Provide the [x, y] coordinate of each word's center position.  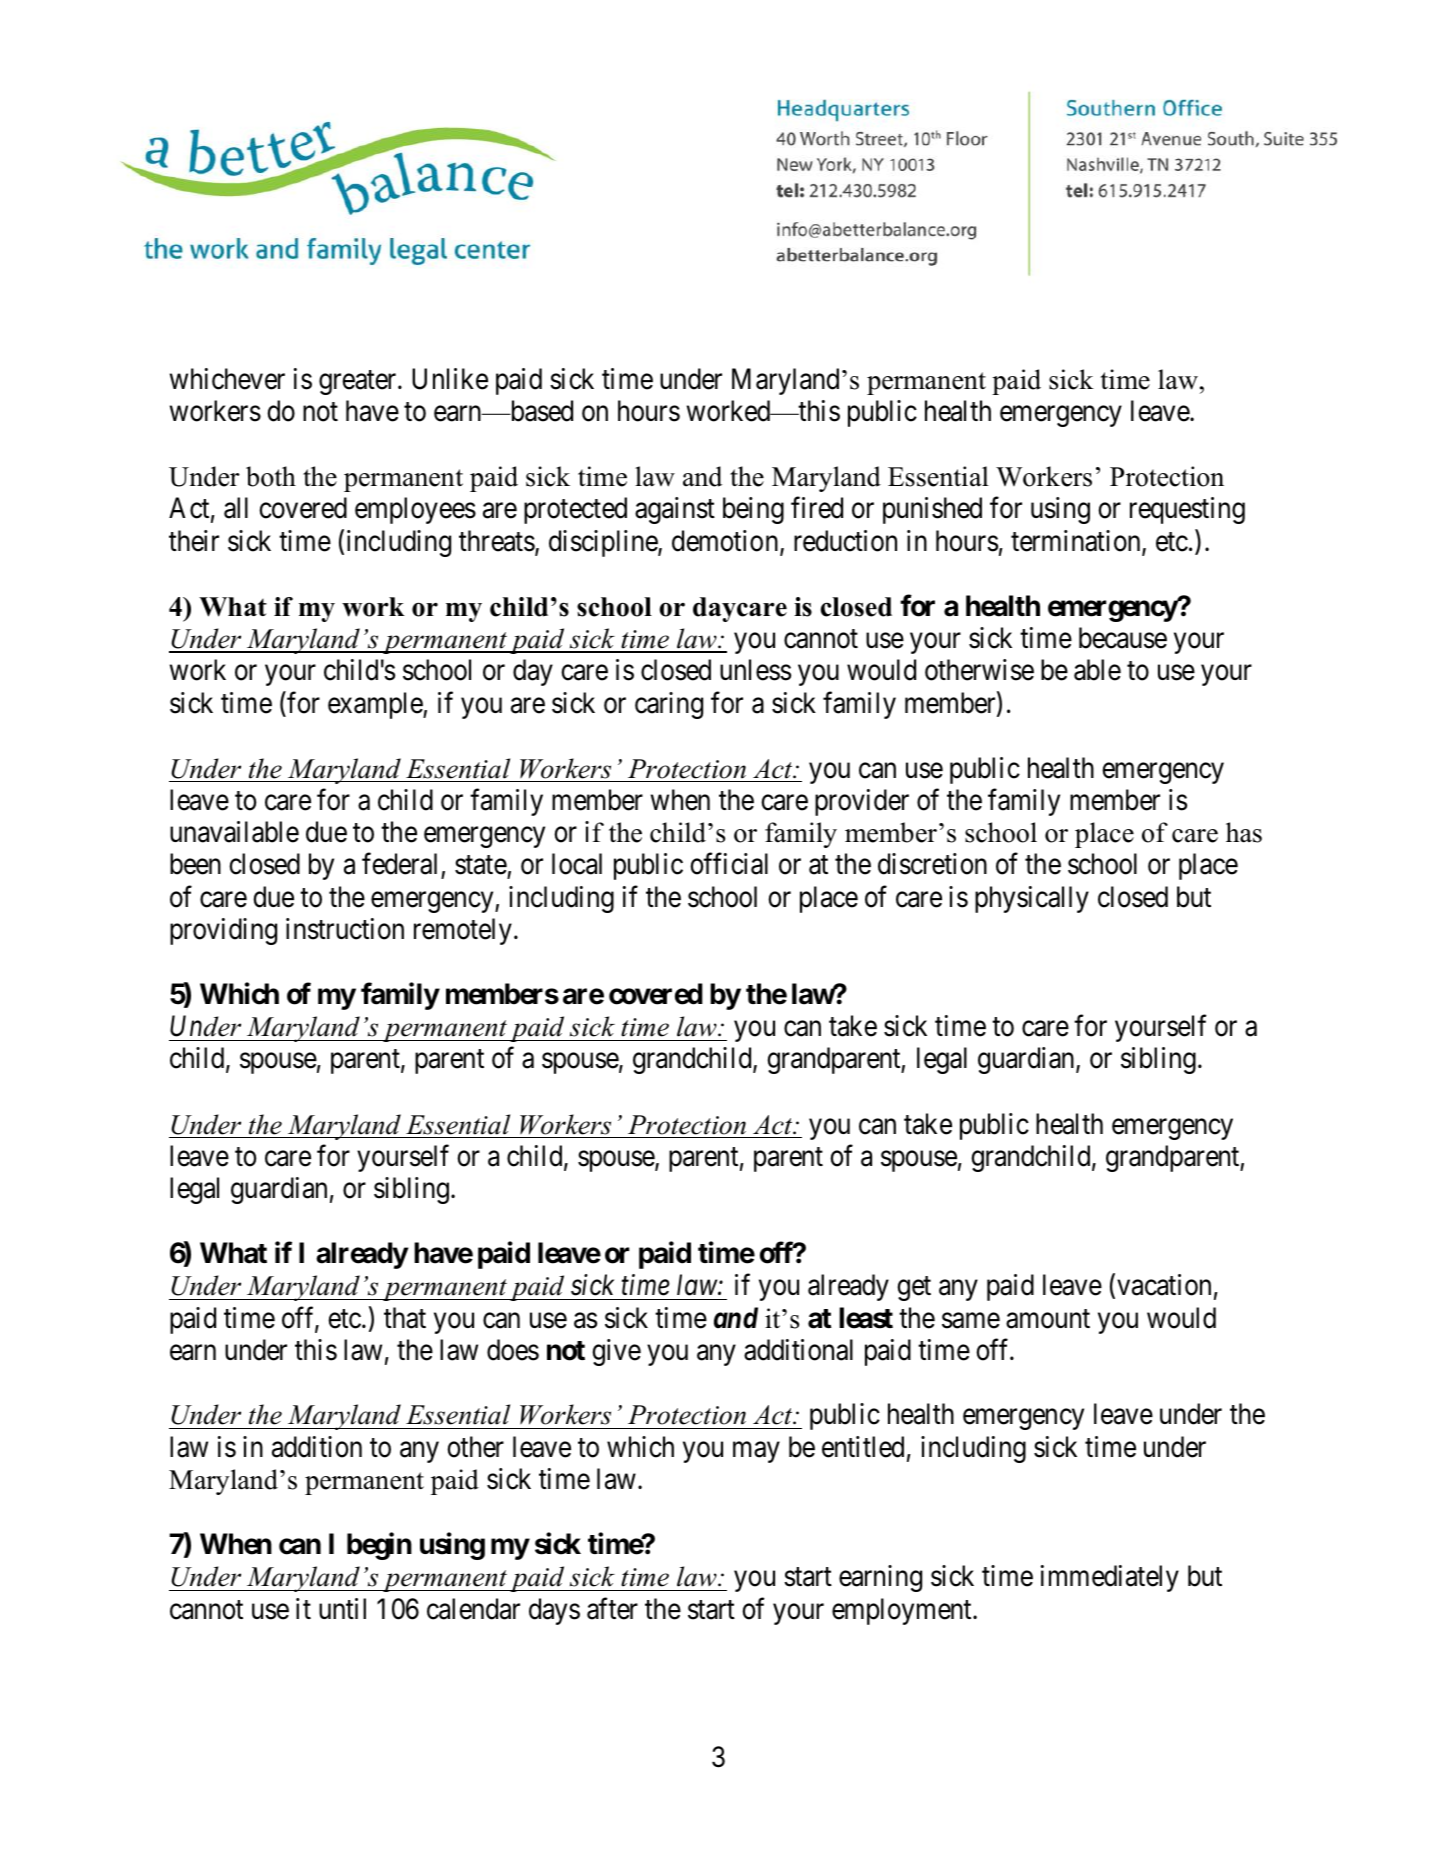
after [612, 1609]
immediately [1110, 1578]
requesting [1187, 510]
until [342, 1608]
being [753, 510]
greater [359, 383]
